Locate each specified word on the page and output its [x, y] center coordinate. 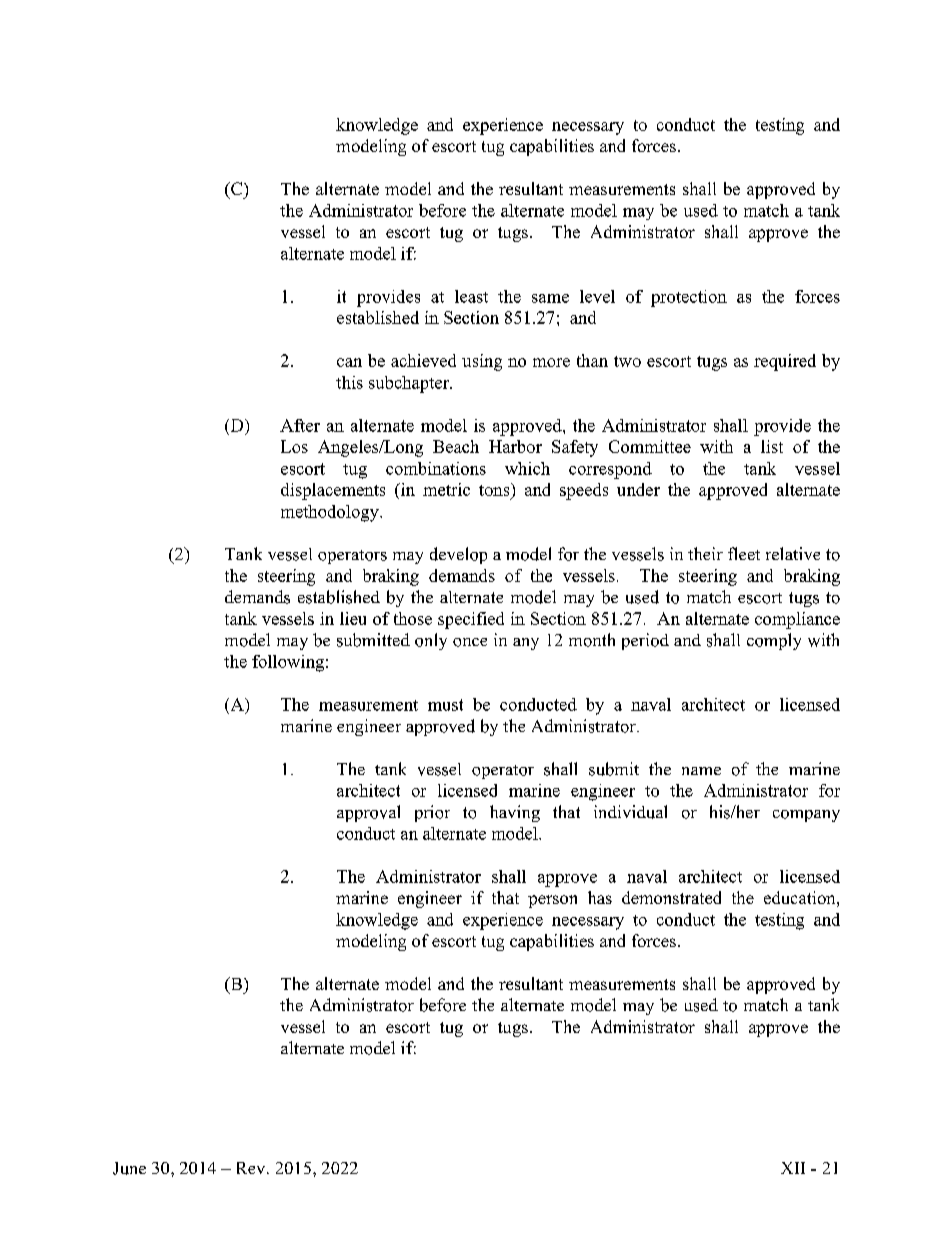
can [349, 362]
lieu [353, 618]
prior [432, 813]
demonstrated [671, 897]
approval [368, 813]
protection [689, 298]
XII [793, 1168]
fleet [744, 553]
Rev [252, 1168]
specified [471, 620]
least [471, 296]
